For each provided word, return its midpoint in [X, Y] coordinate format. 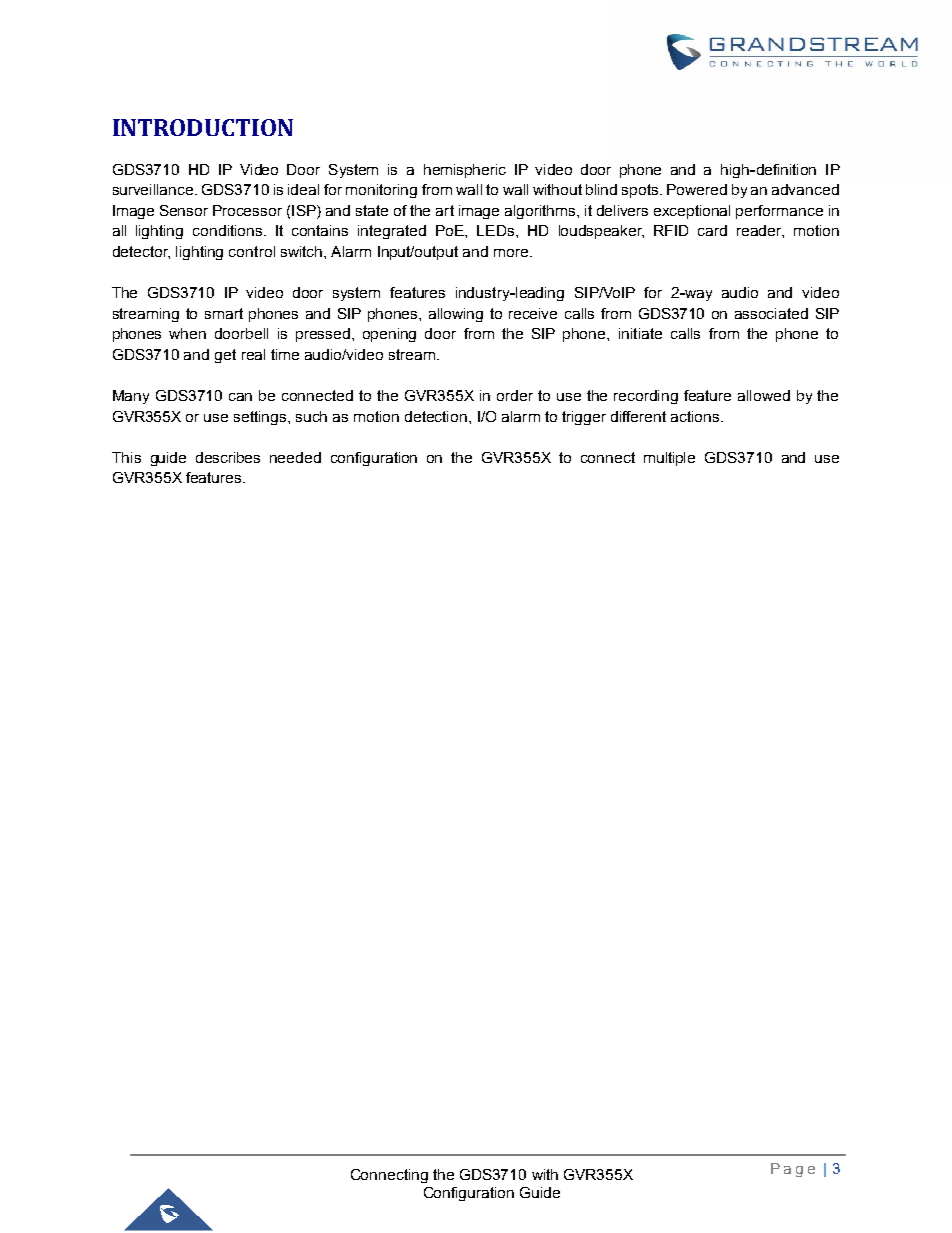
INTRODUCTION [203, 127]
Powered [697, 189]
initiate [640, 333]
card [712, 230]
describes [228, 457]
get [225, 356]
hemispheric [465, 171]
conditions [227, 230]
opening [389, 335]
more [512, 253]
